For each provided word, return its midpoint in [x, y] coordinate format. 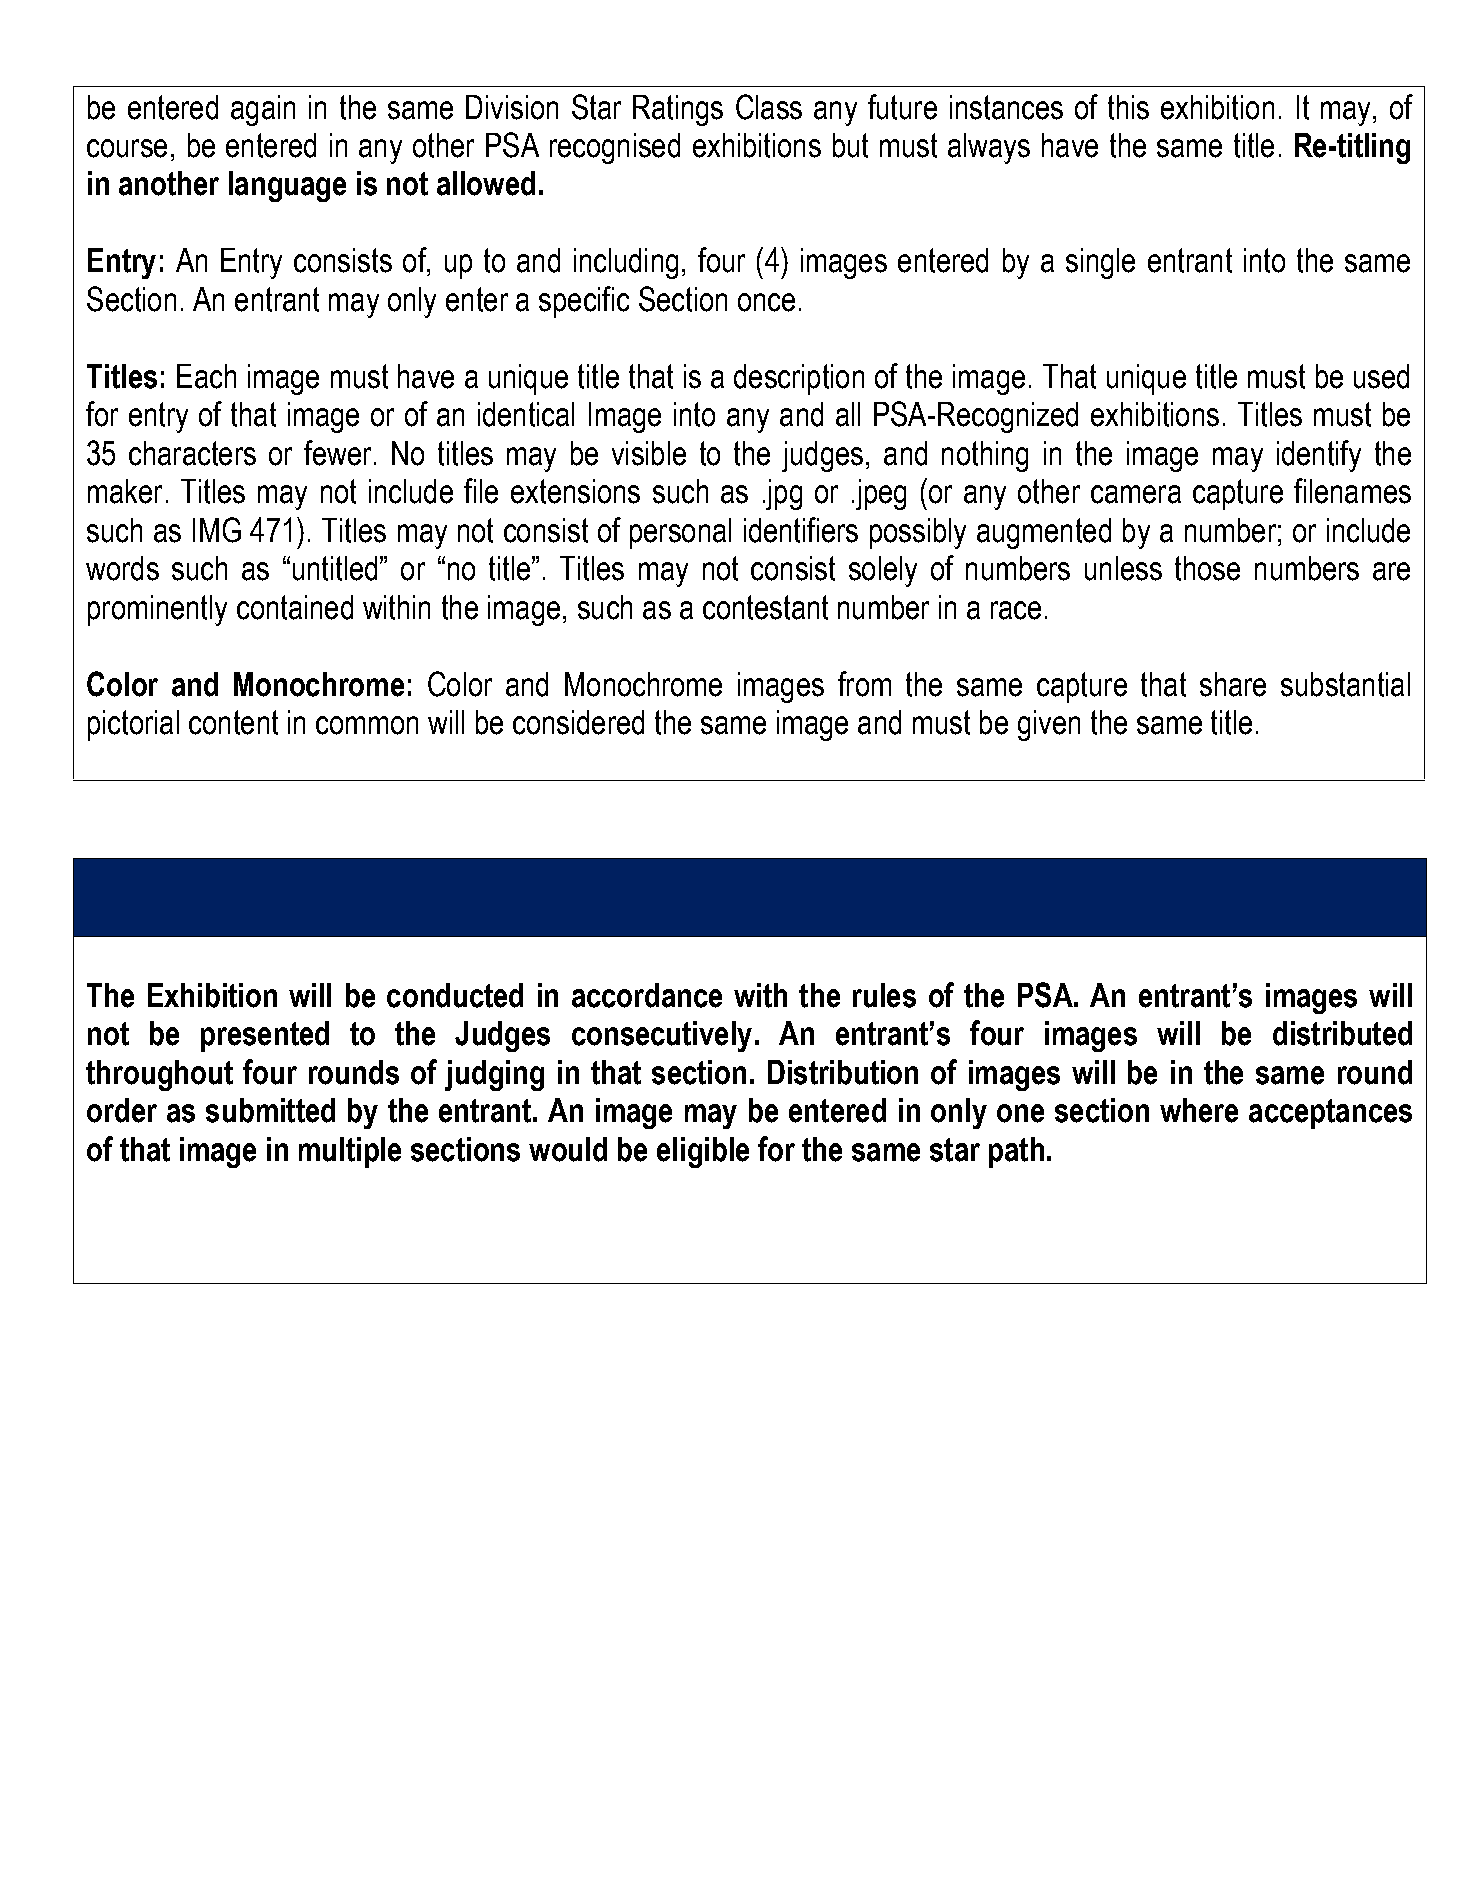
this [1128, 107]
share [1233, 684]
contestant [765, 607]
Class [769, 107]
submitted [270, 1110]
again [263, 110]
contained [295, 607]
